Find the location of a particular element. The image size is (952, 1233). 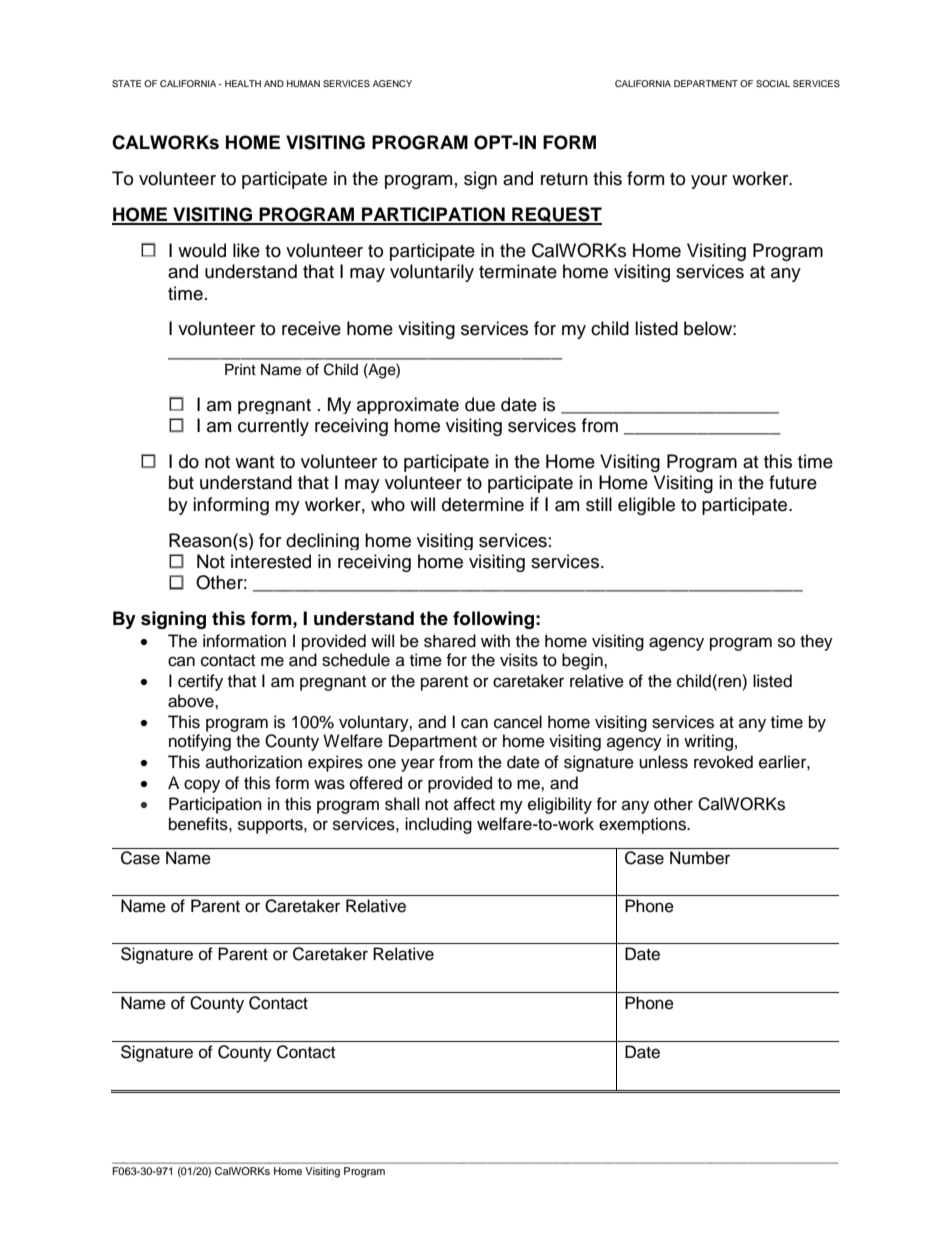

with is located at coordinates (495, 640).
